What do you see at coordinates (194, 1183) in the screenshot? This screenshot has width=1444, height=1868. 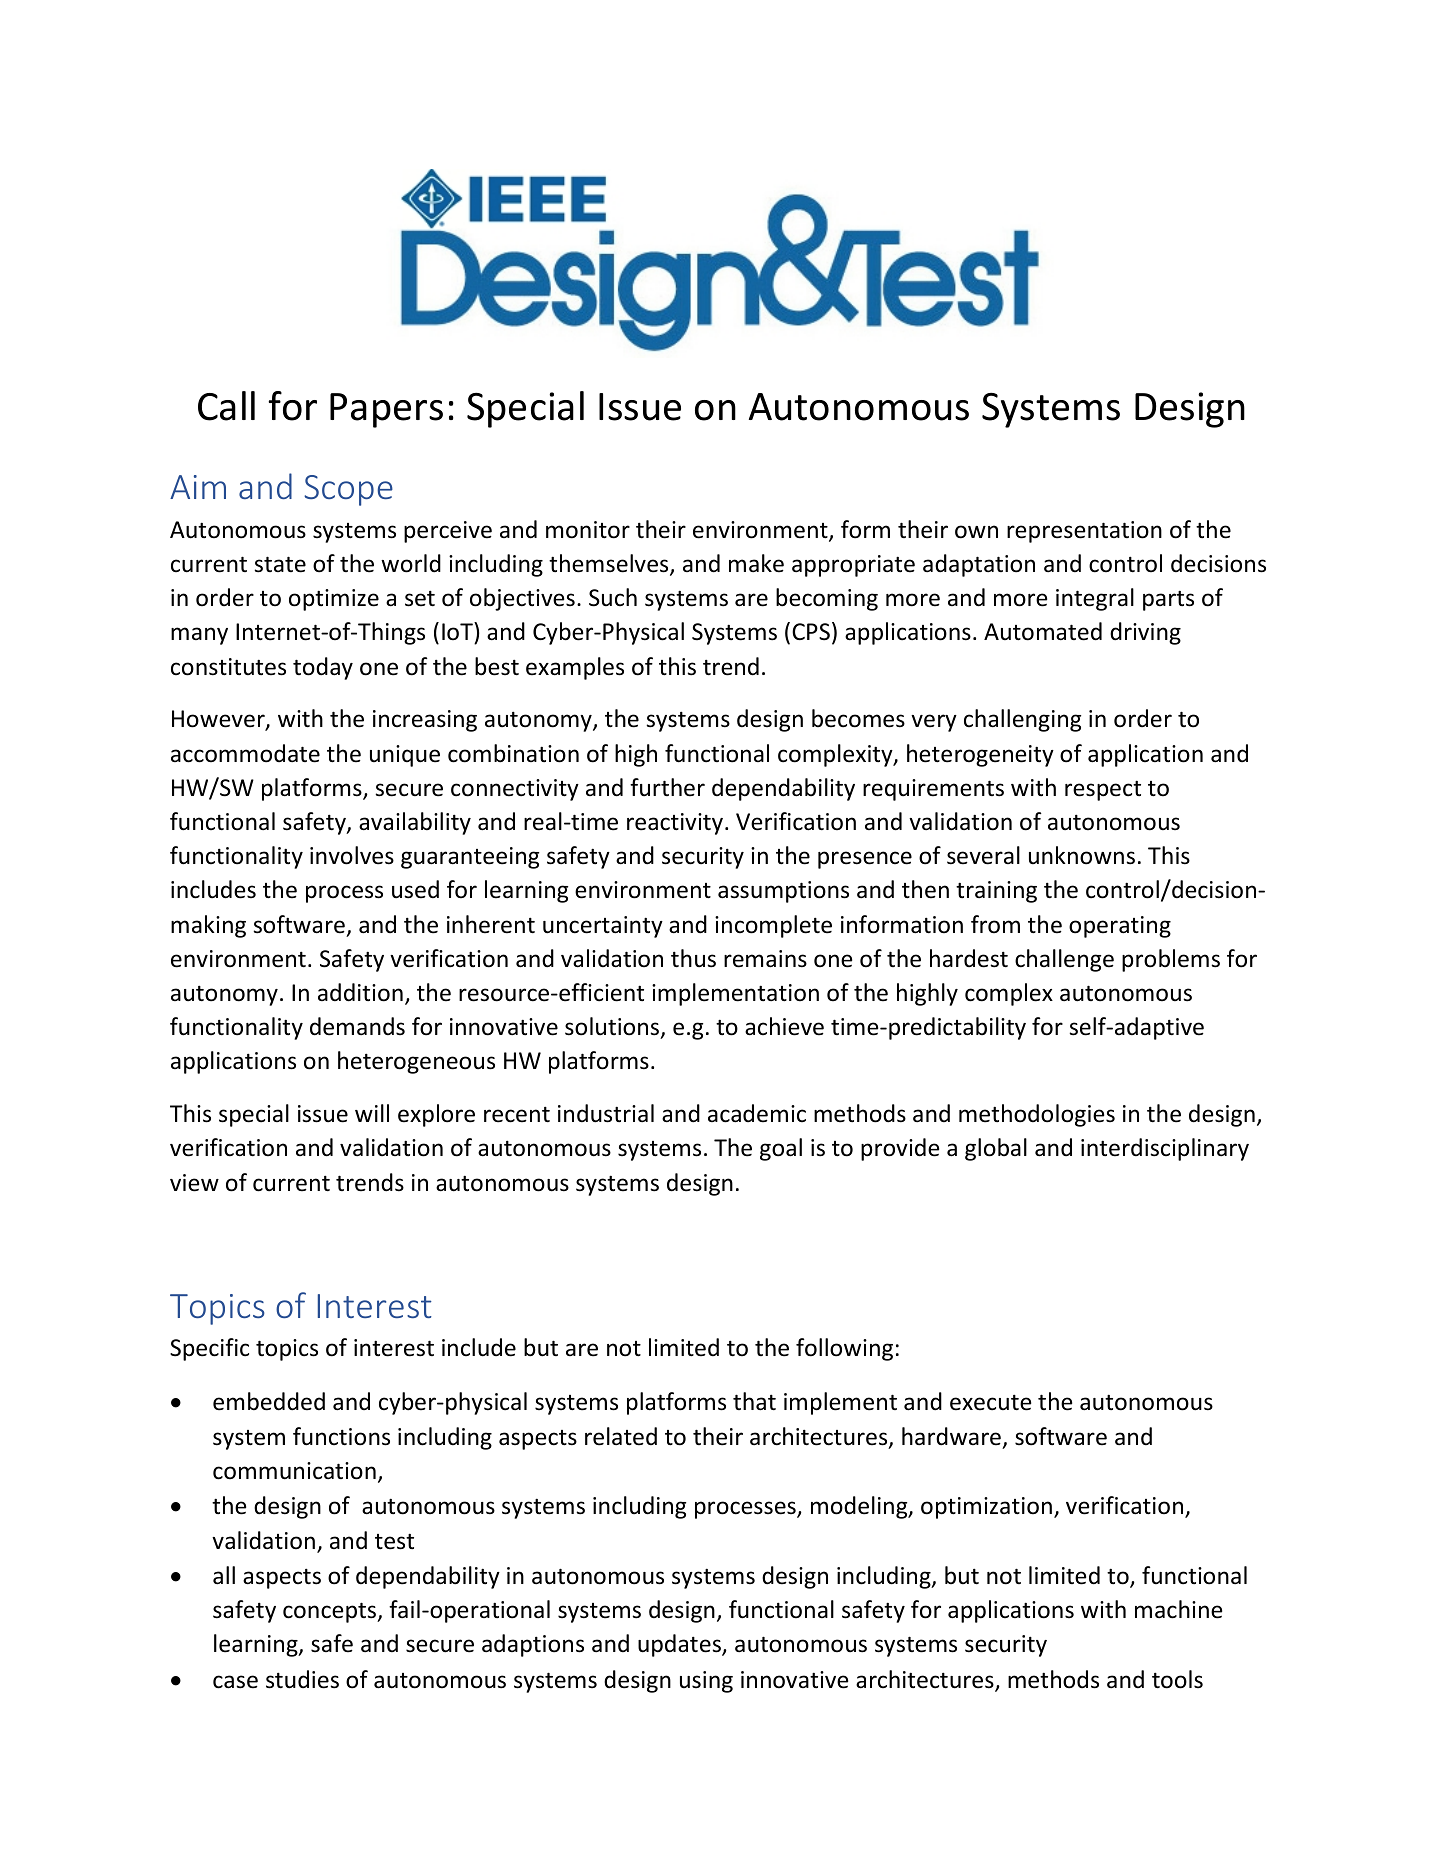 I see `view` at bounding box center [194, 1183].
